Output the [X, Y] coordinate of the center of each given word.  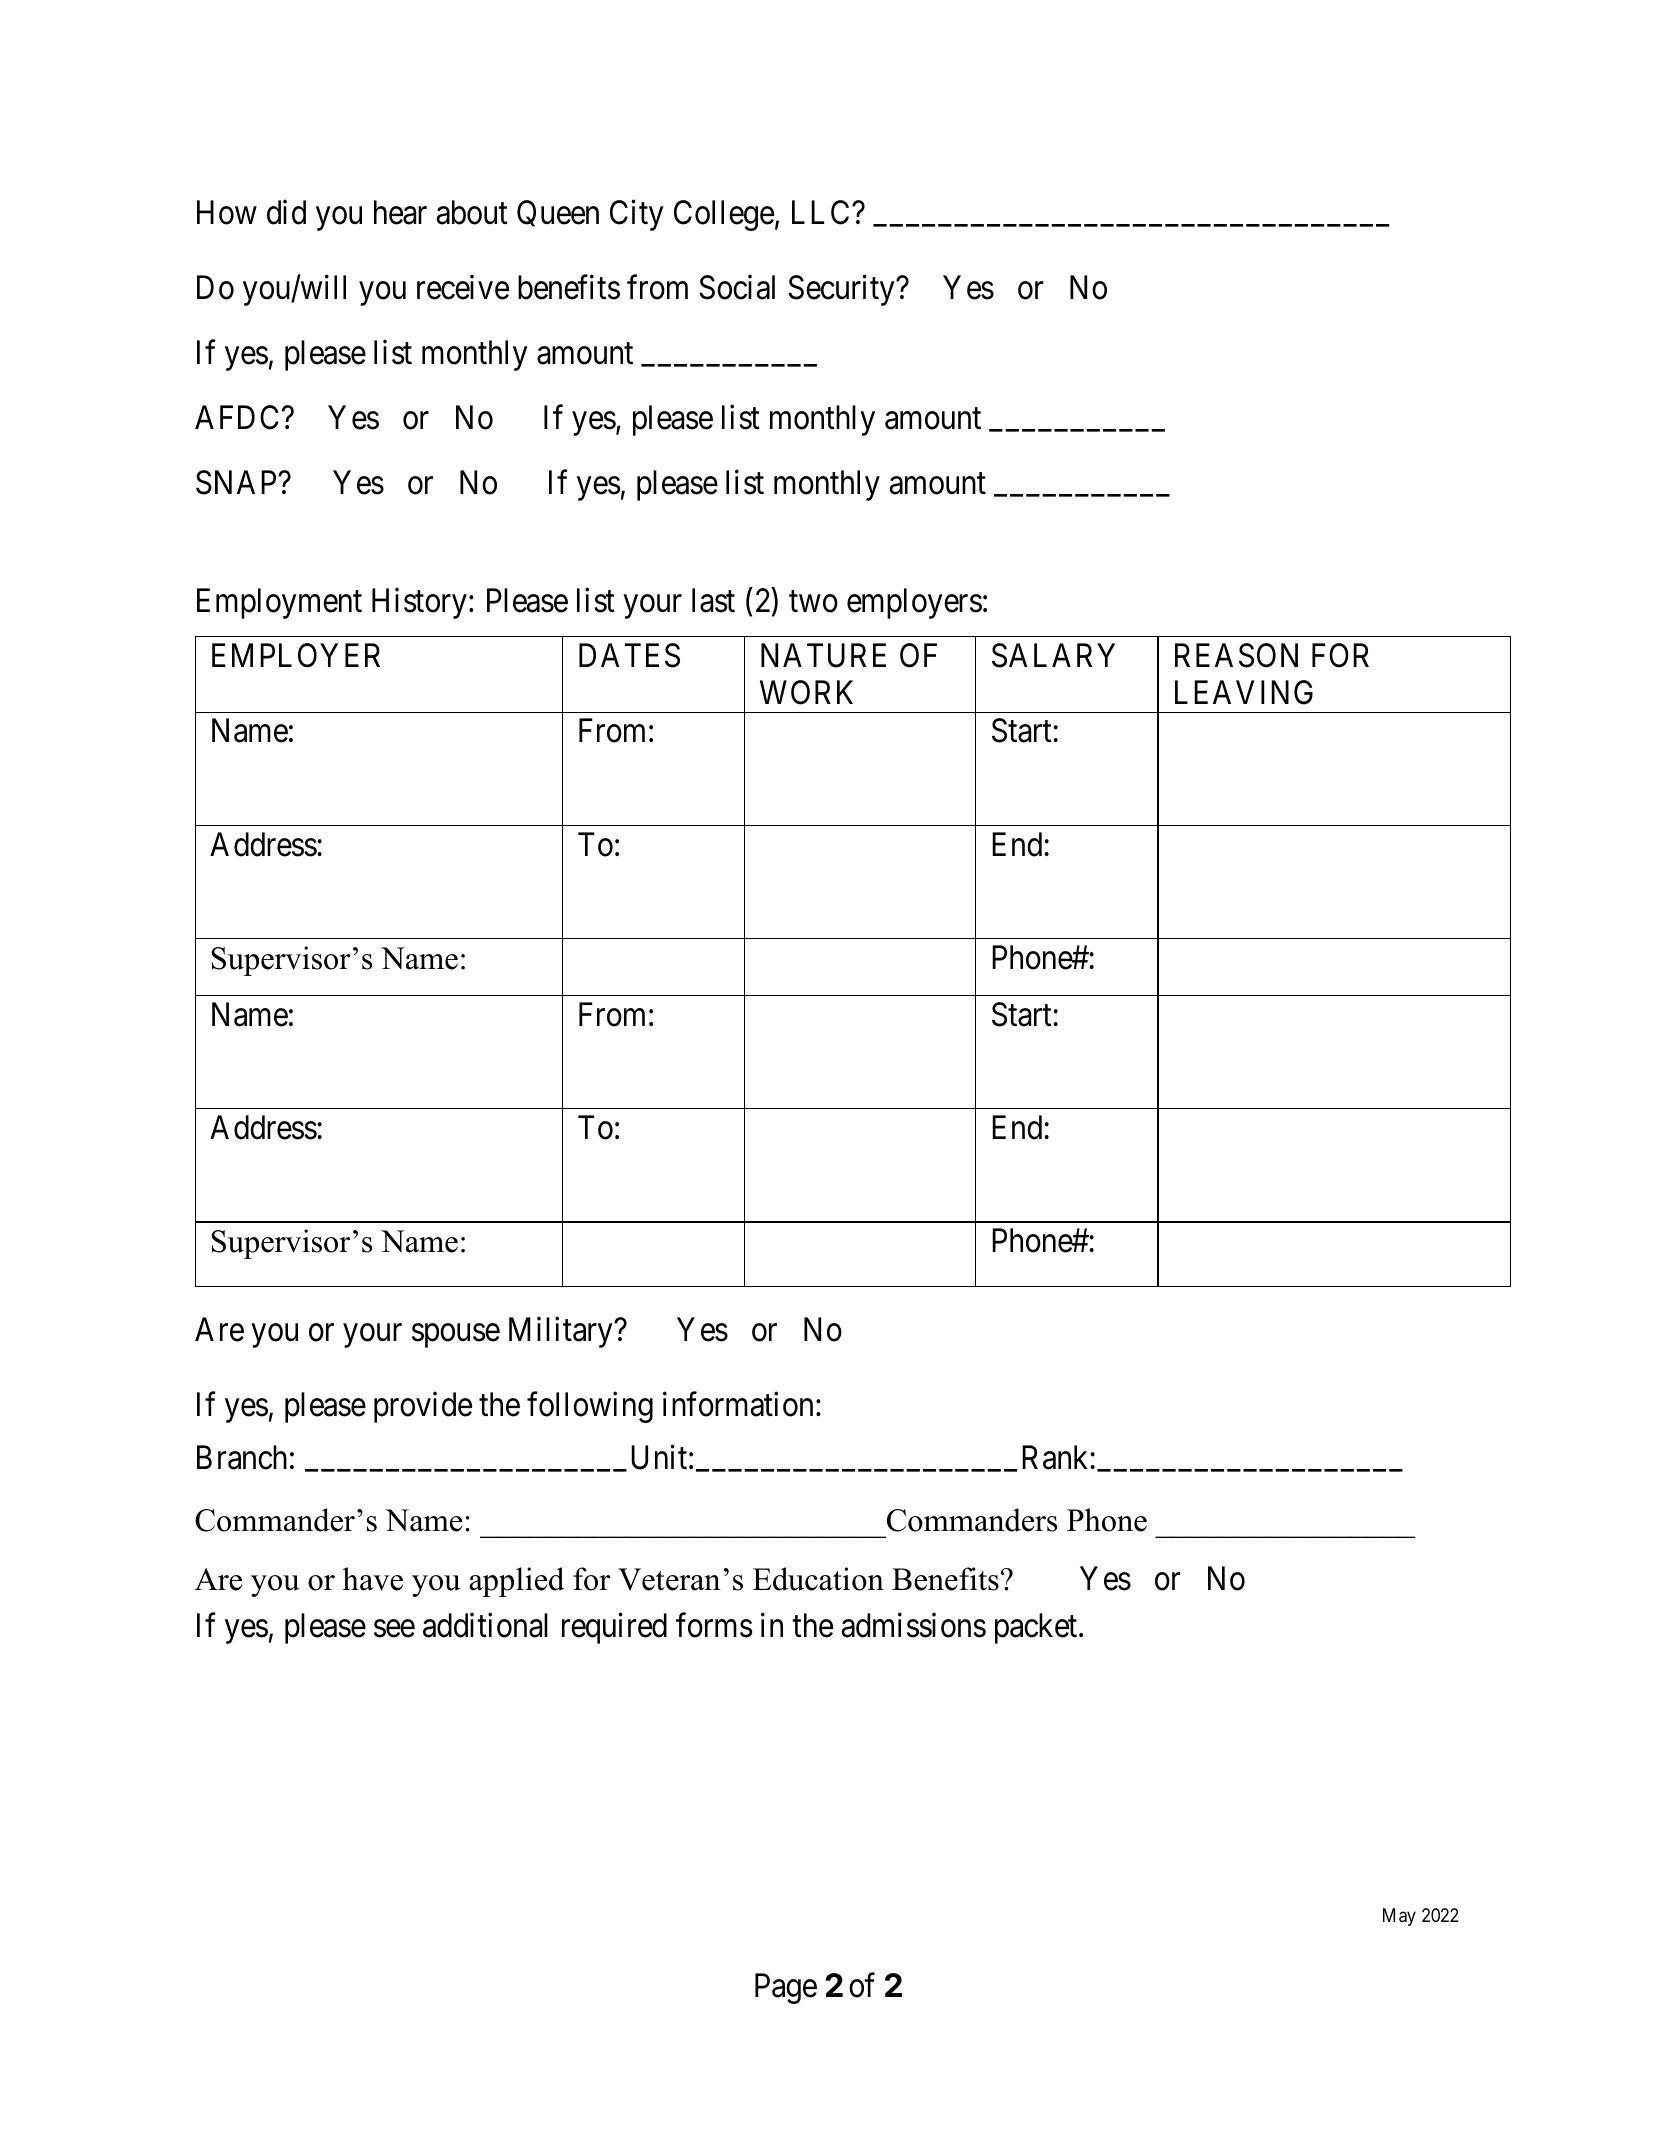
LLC [822, 212]
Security [842, 290]
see [394, 1629]
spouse [456, 1336]
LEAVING [1244, 692]
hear [400, 212]
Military [562, 1332]
